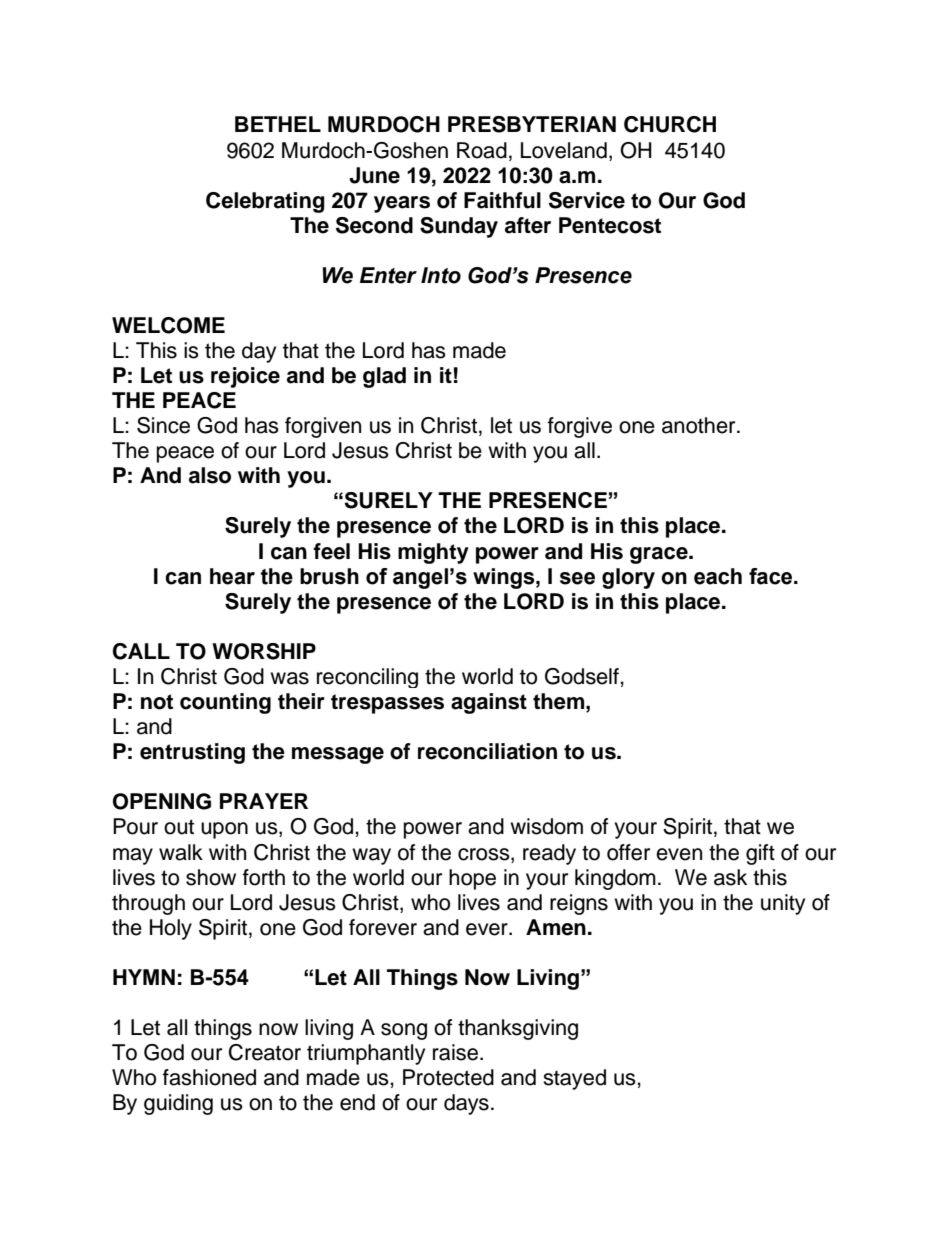  I want to click on stayed, so click(574, 1079).
